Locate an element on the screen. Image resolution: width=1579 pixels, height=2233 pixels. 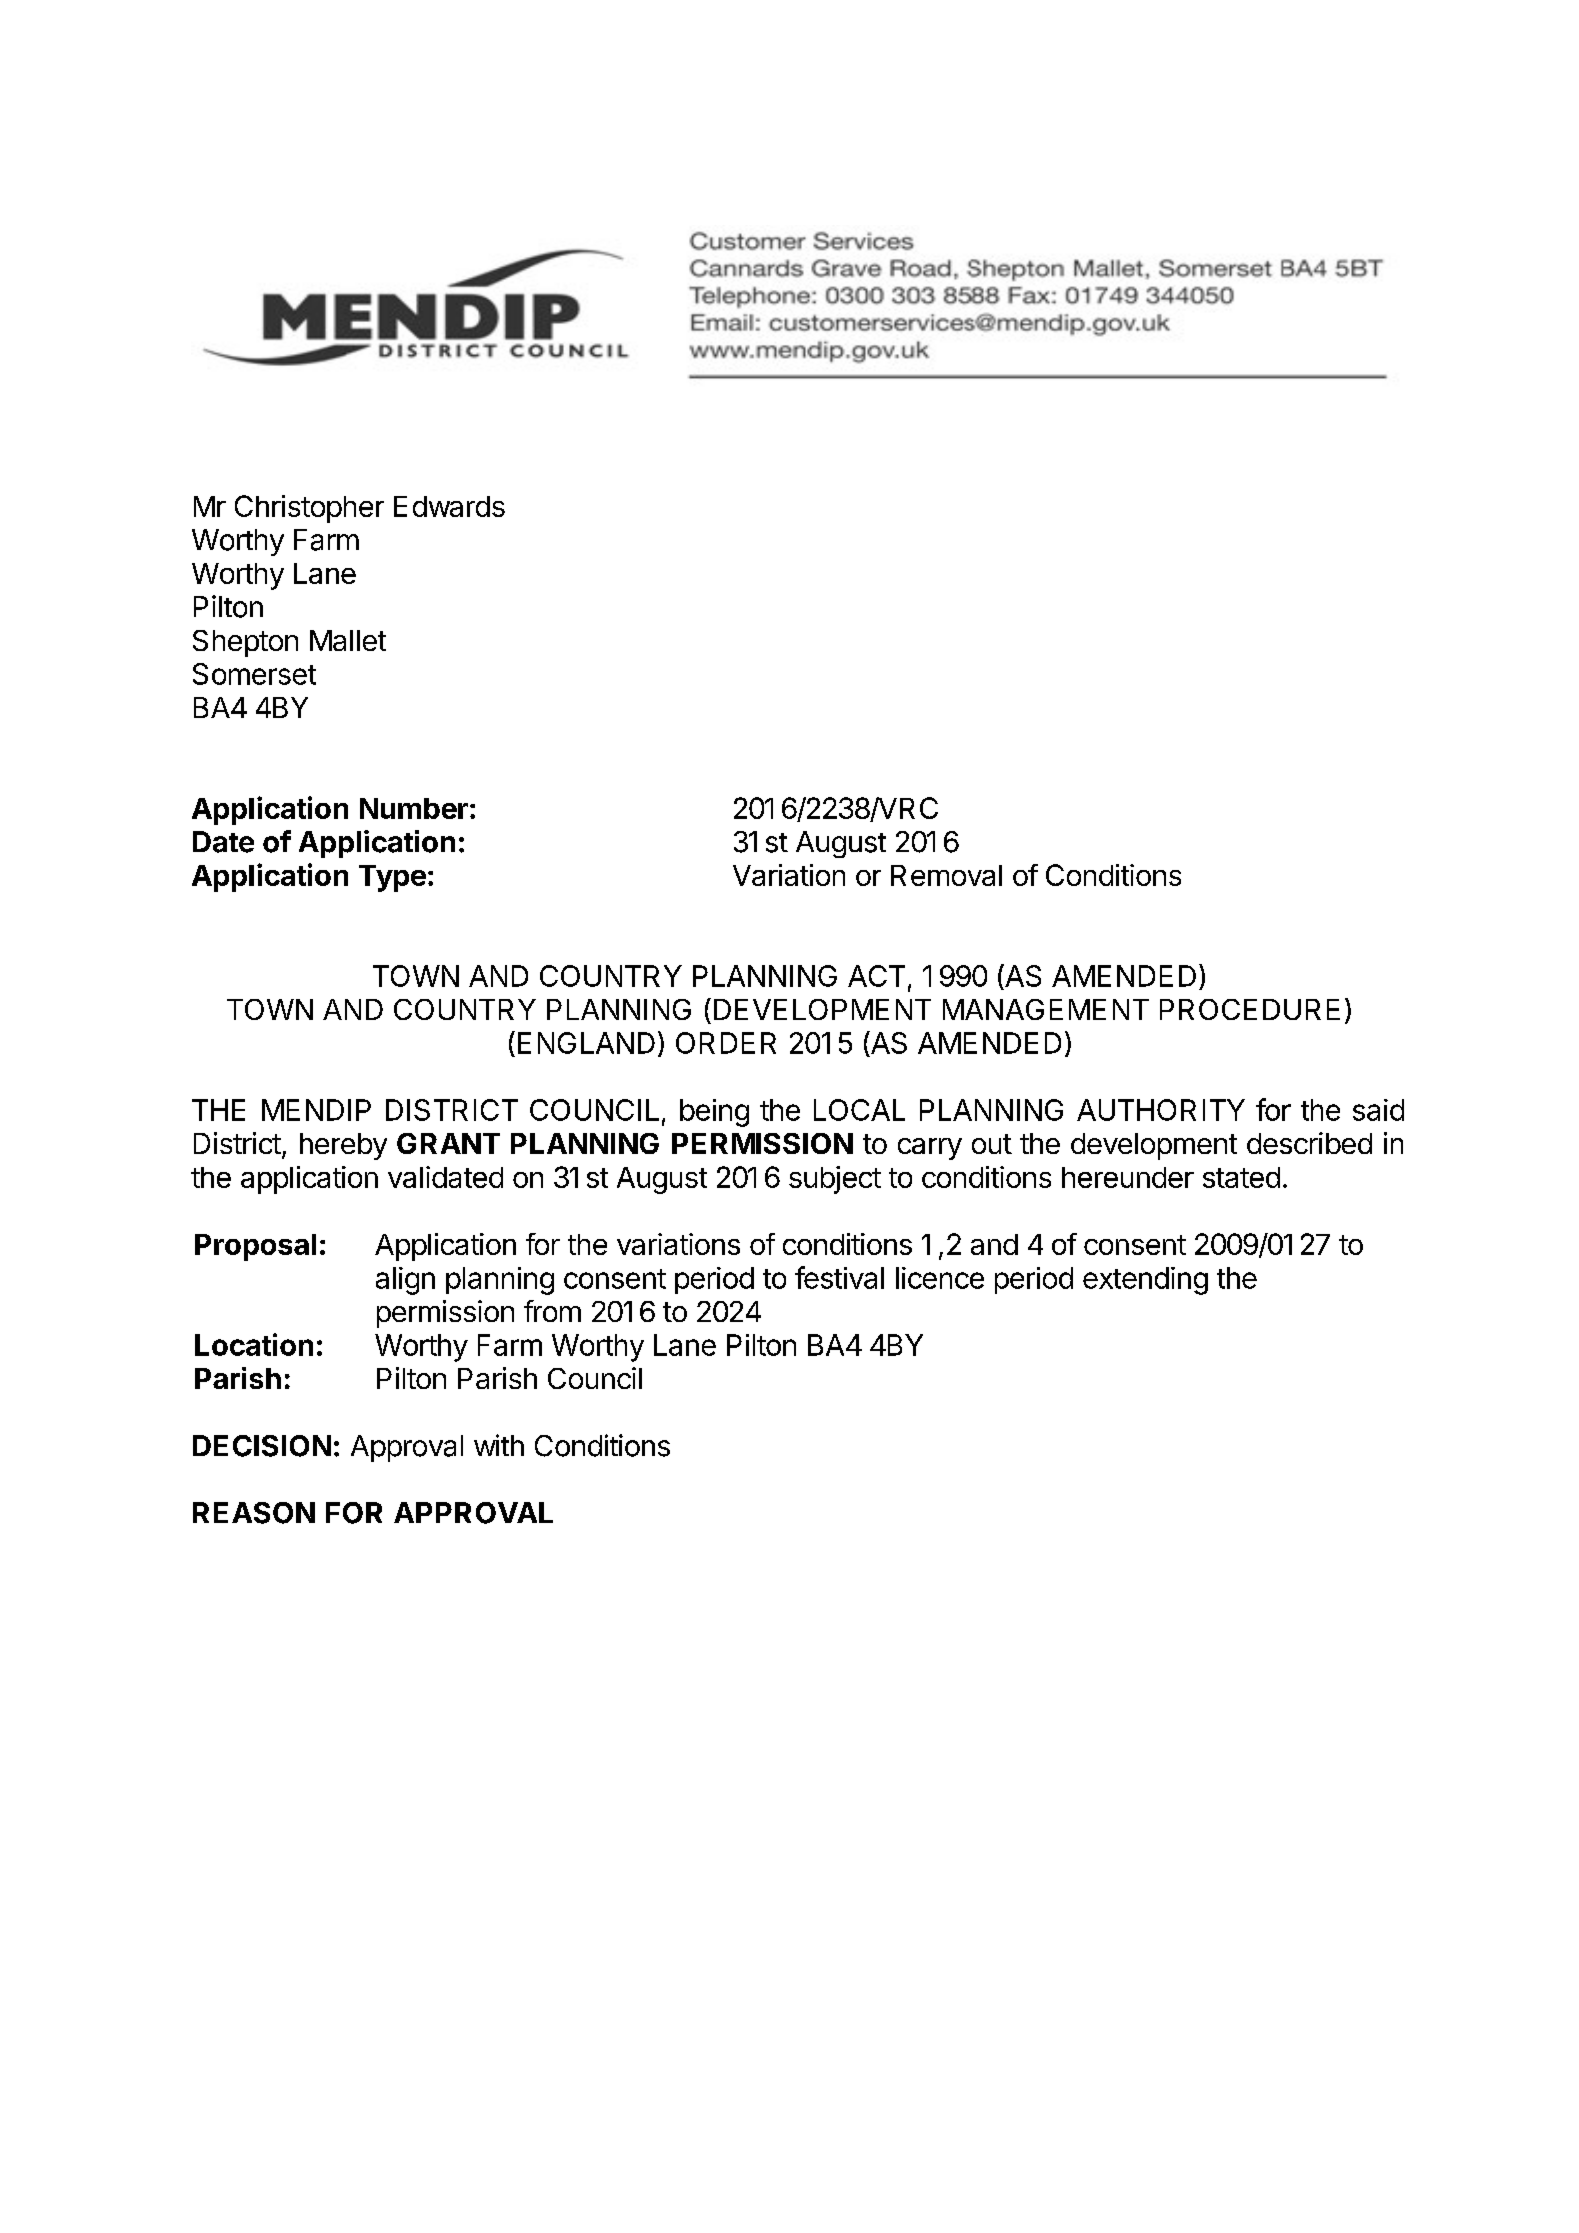
ENGLAND is located at coordinates (586, 1043).
